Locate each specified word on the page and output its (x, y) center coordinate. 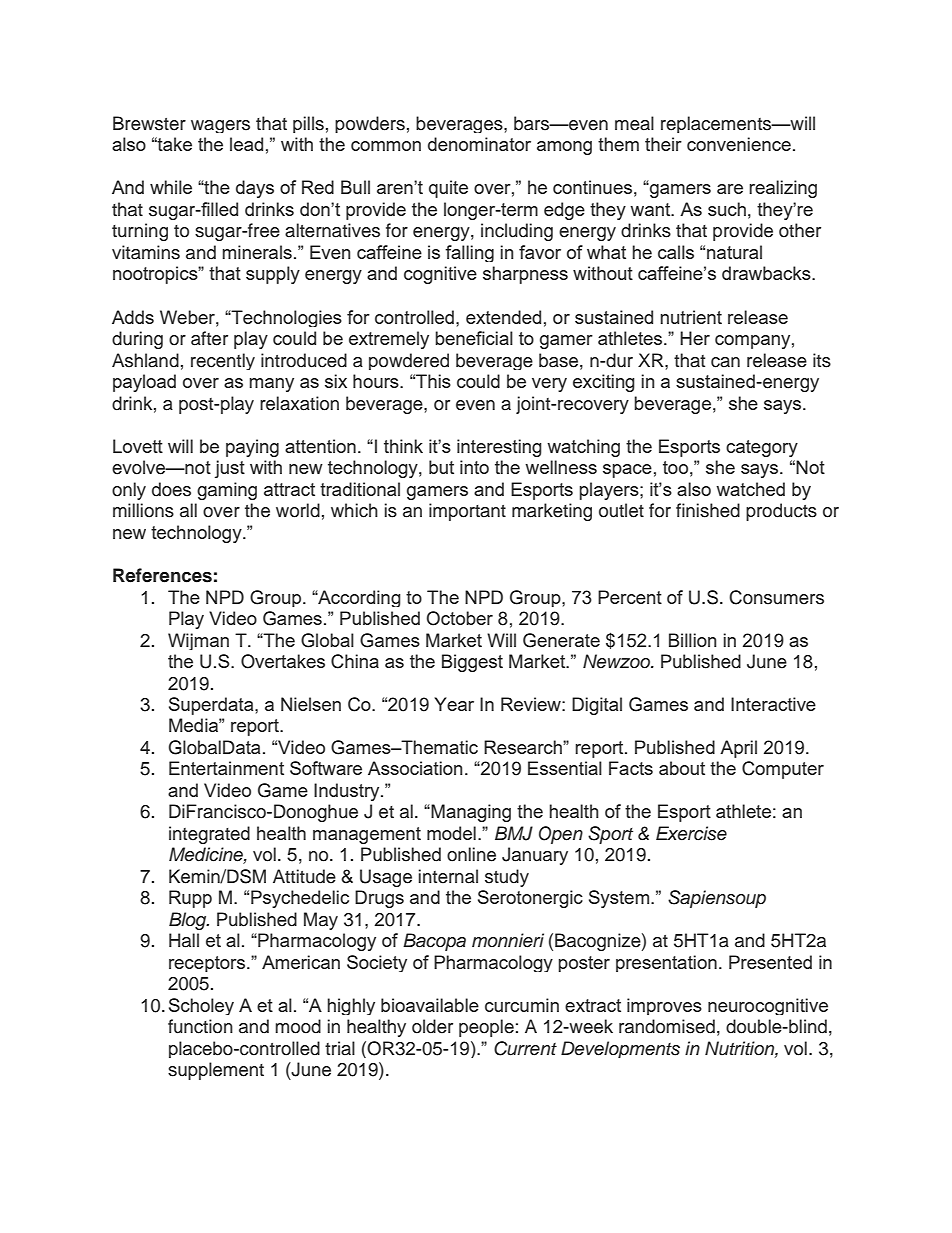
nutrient (691, 317)
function (200, 1026)
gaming (227, 491)
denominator (479, 144)
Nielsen (311, 704)
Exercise (691, 833)
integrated (209, 835)
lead (246, 144)
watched (750, 489)
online (471, 854)
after (209, 338)
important (467, 512)
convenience (739, 144)
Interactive (773, 704)
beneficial (474, 338)
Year (454, 704)
